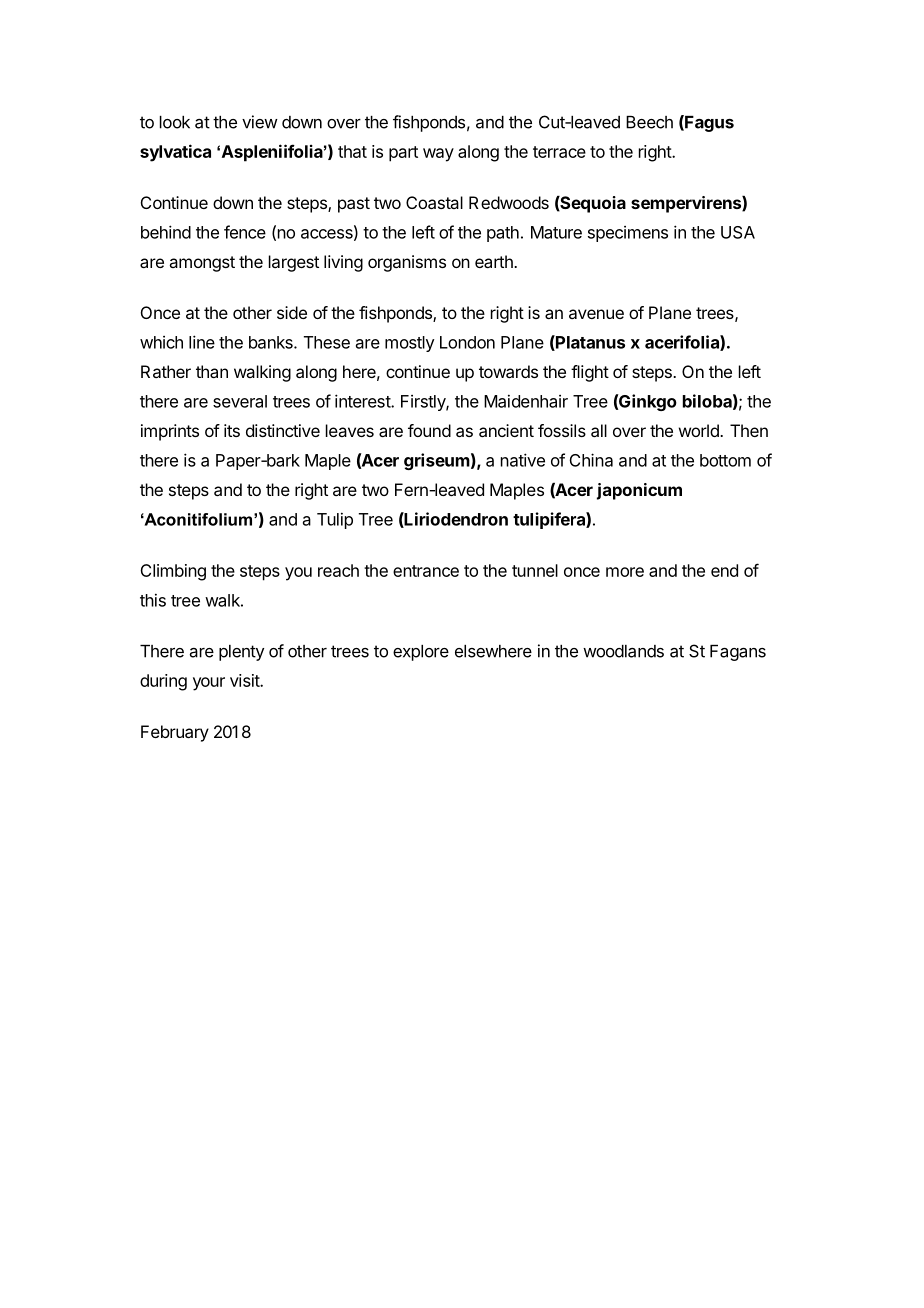  Describe the element at coordinates (429, 430) in the screenshot. I see `found` at that location.
